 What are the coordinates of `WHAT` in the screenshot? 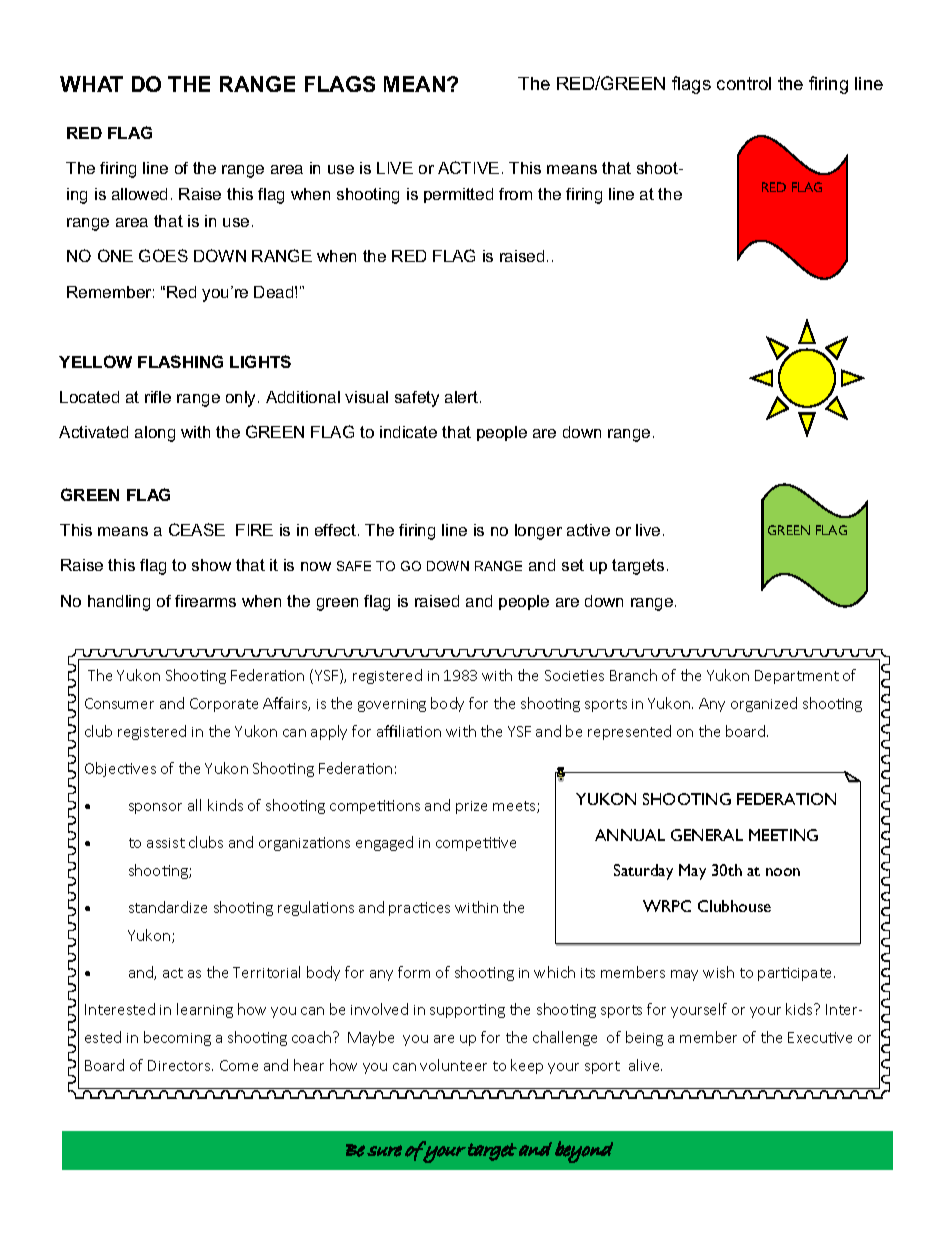 It's located at (91, 84).
